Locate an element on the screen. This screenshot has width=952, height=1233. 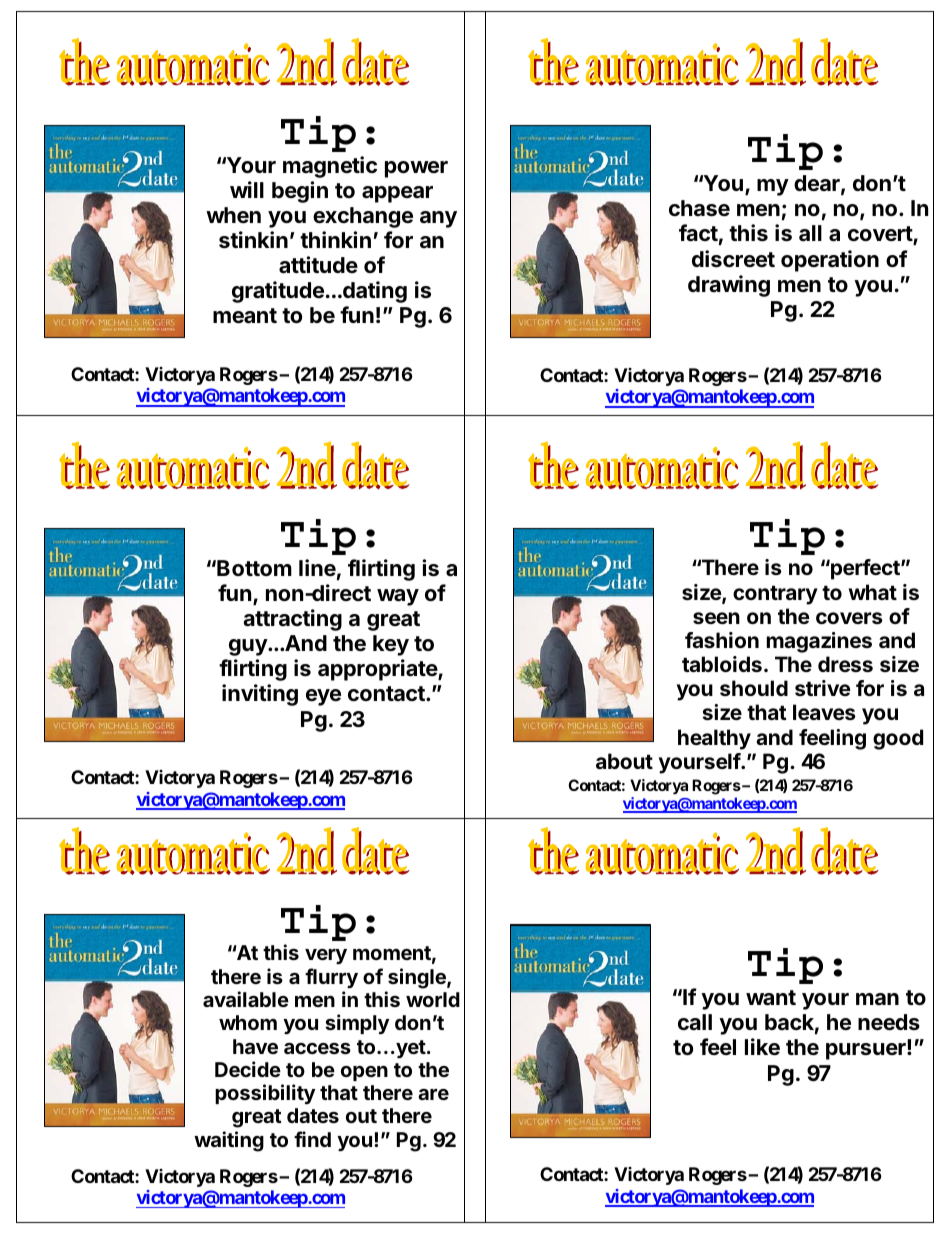
seen is located at coordinates (716, 618).
